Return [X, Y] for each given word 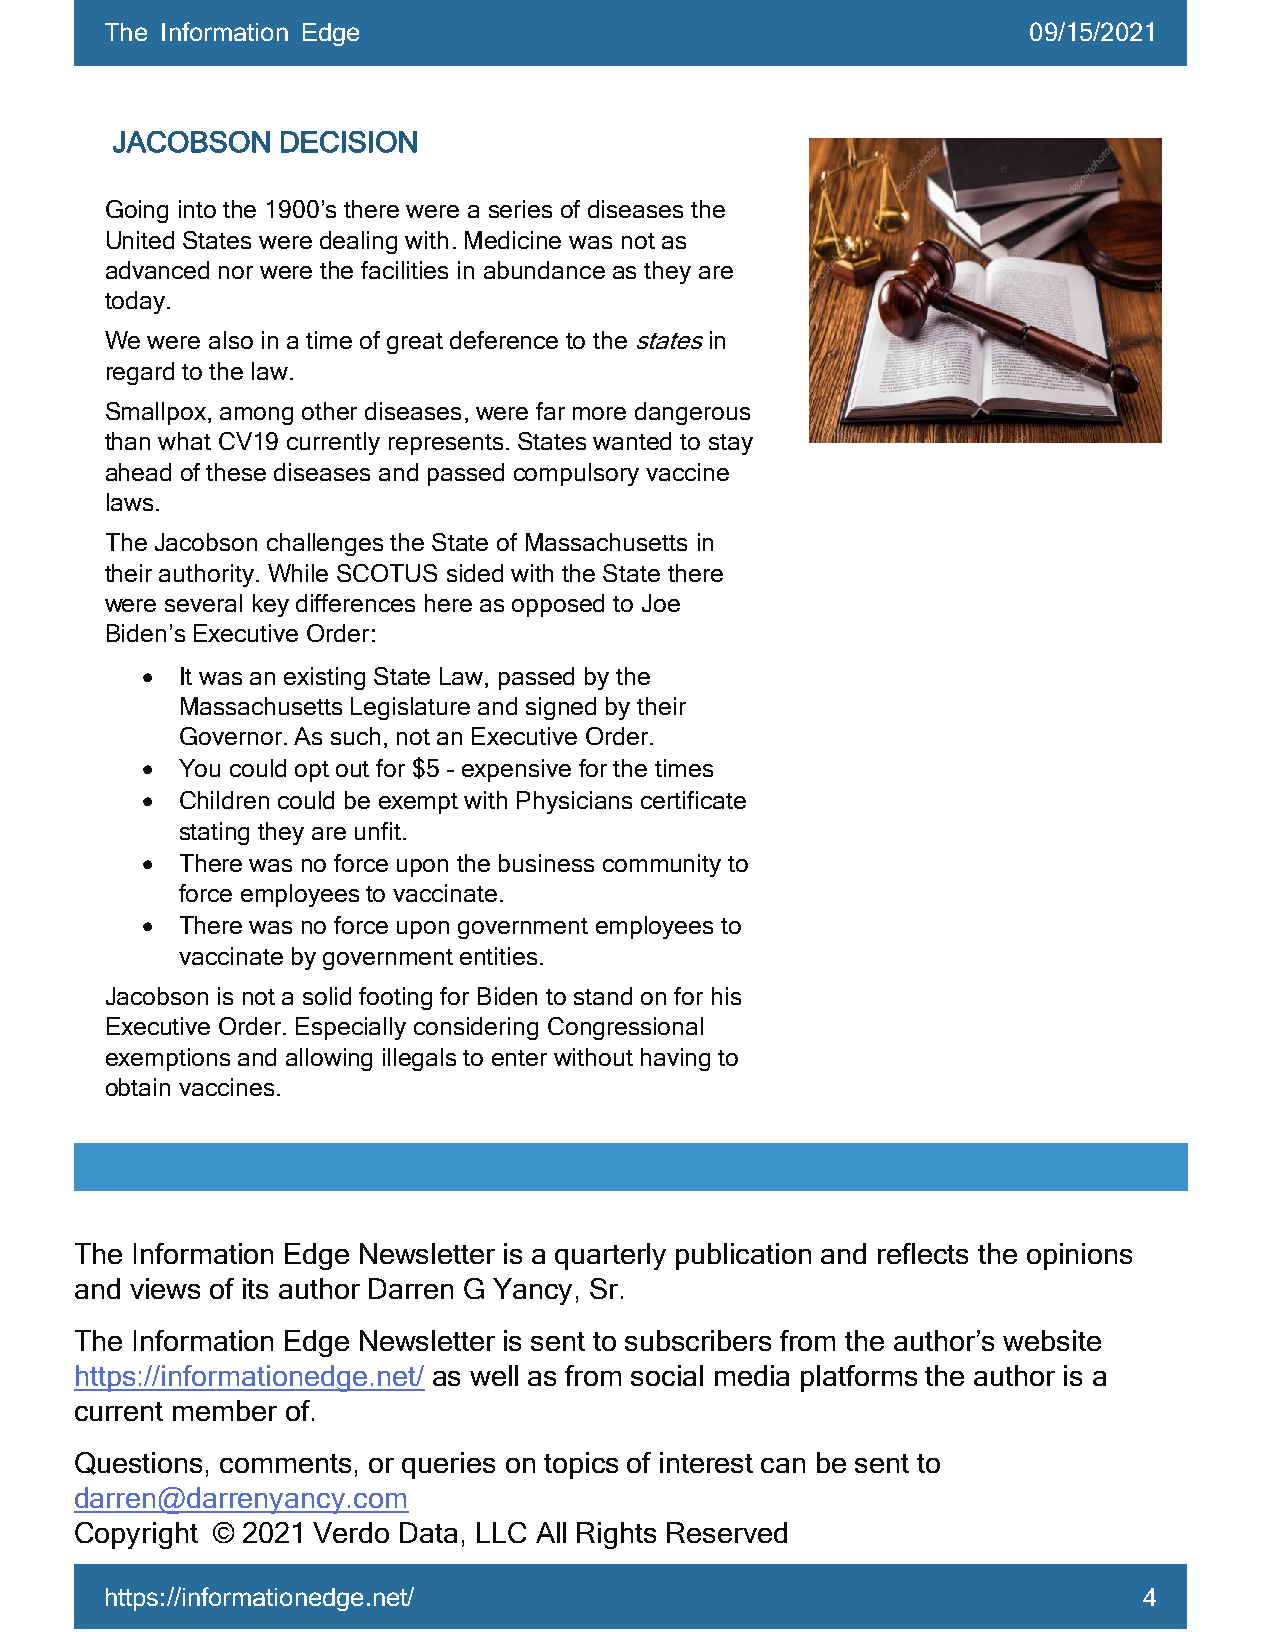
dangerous [692, 413]
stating [214, 833]
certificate [693, 800]
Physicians [574, 802]
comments [285, 1463]
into [197, 209]
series [520, 209]
